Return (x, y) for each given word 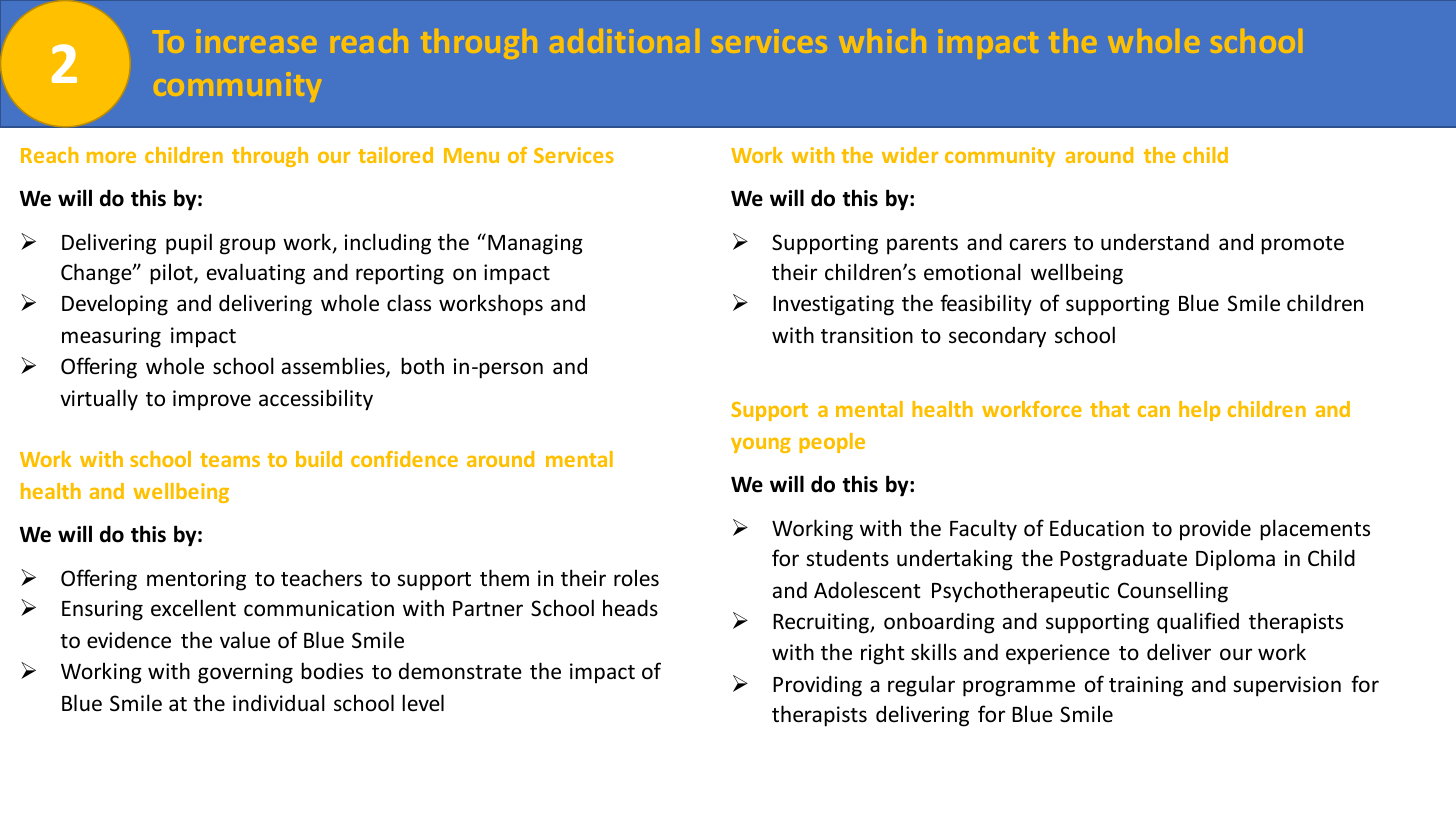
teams (230, 460)
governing (245, 673)
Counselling (1173, 592)
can (1154, 411)
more (111, 157)
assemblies (334, 367)
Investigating (833, 305)
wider (910, 155)
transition (867, 335)
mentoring (196, 580)
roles (636, 578)
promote (1302, 245)
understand (1155, 242)
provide (1215, 529)
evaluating (256, 274)
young (761, 445)
